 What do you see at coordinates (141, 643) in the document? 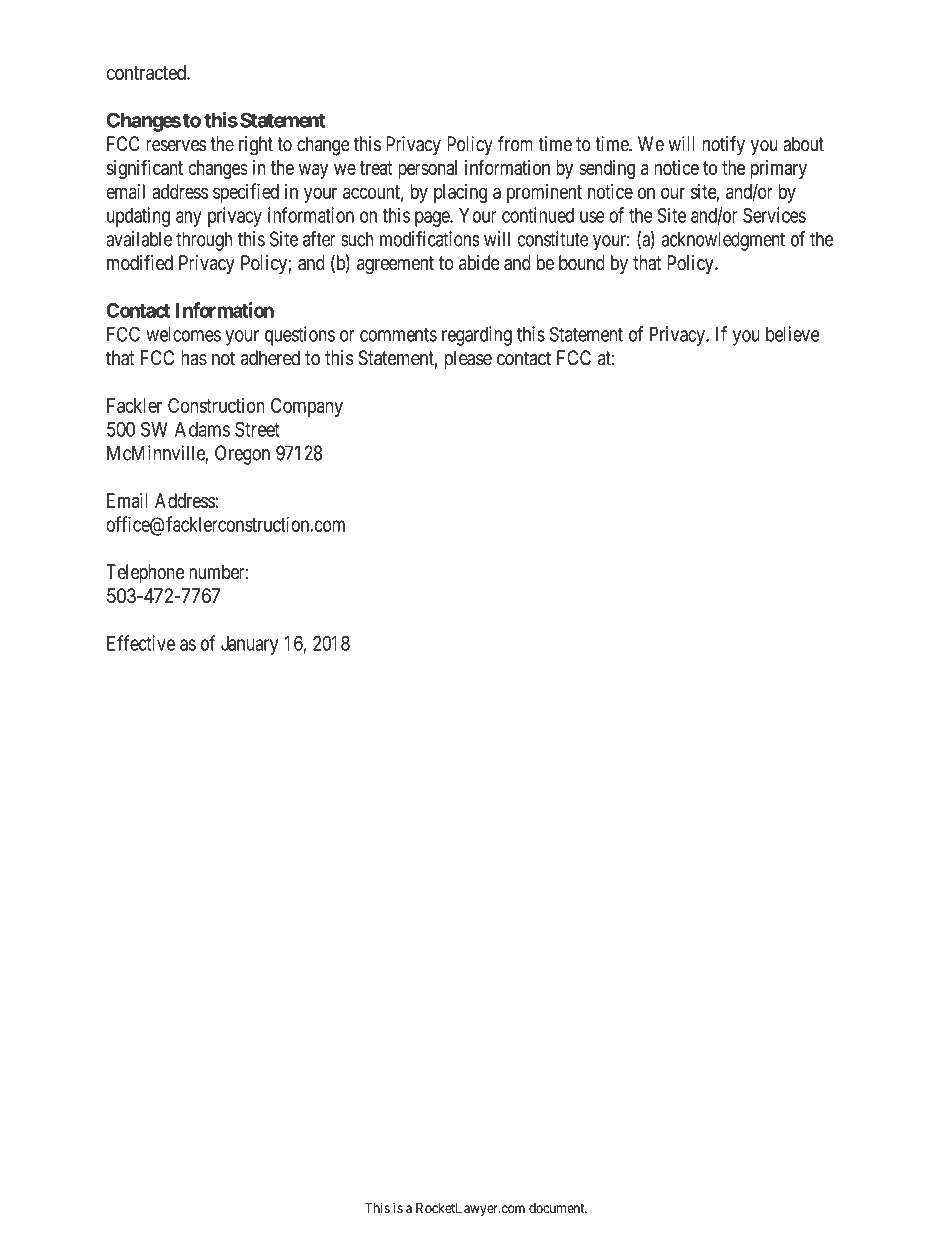
I see `Effective` at bounding box center [141, 643].
